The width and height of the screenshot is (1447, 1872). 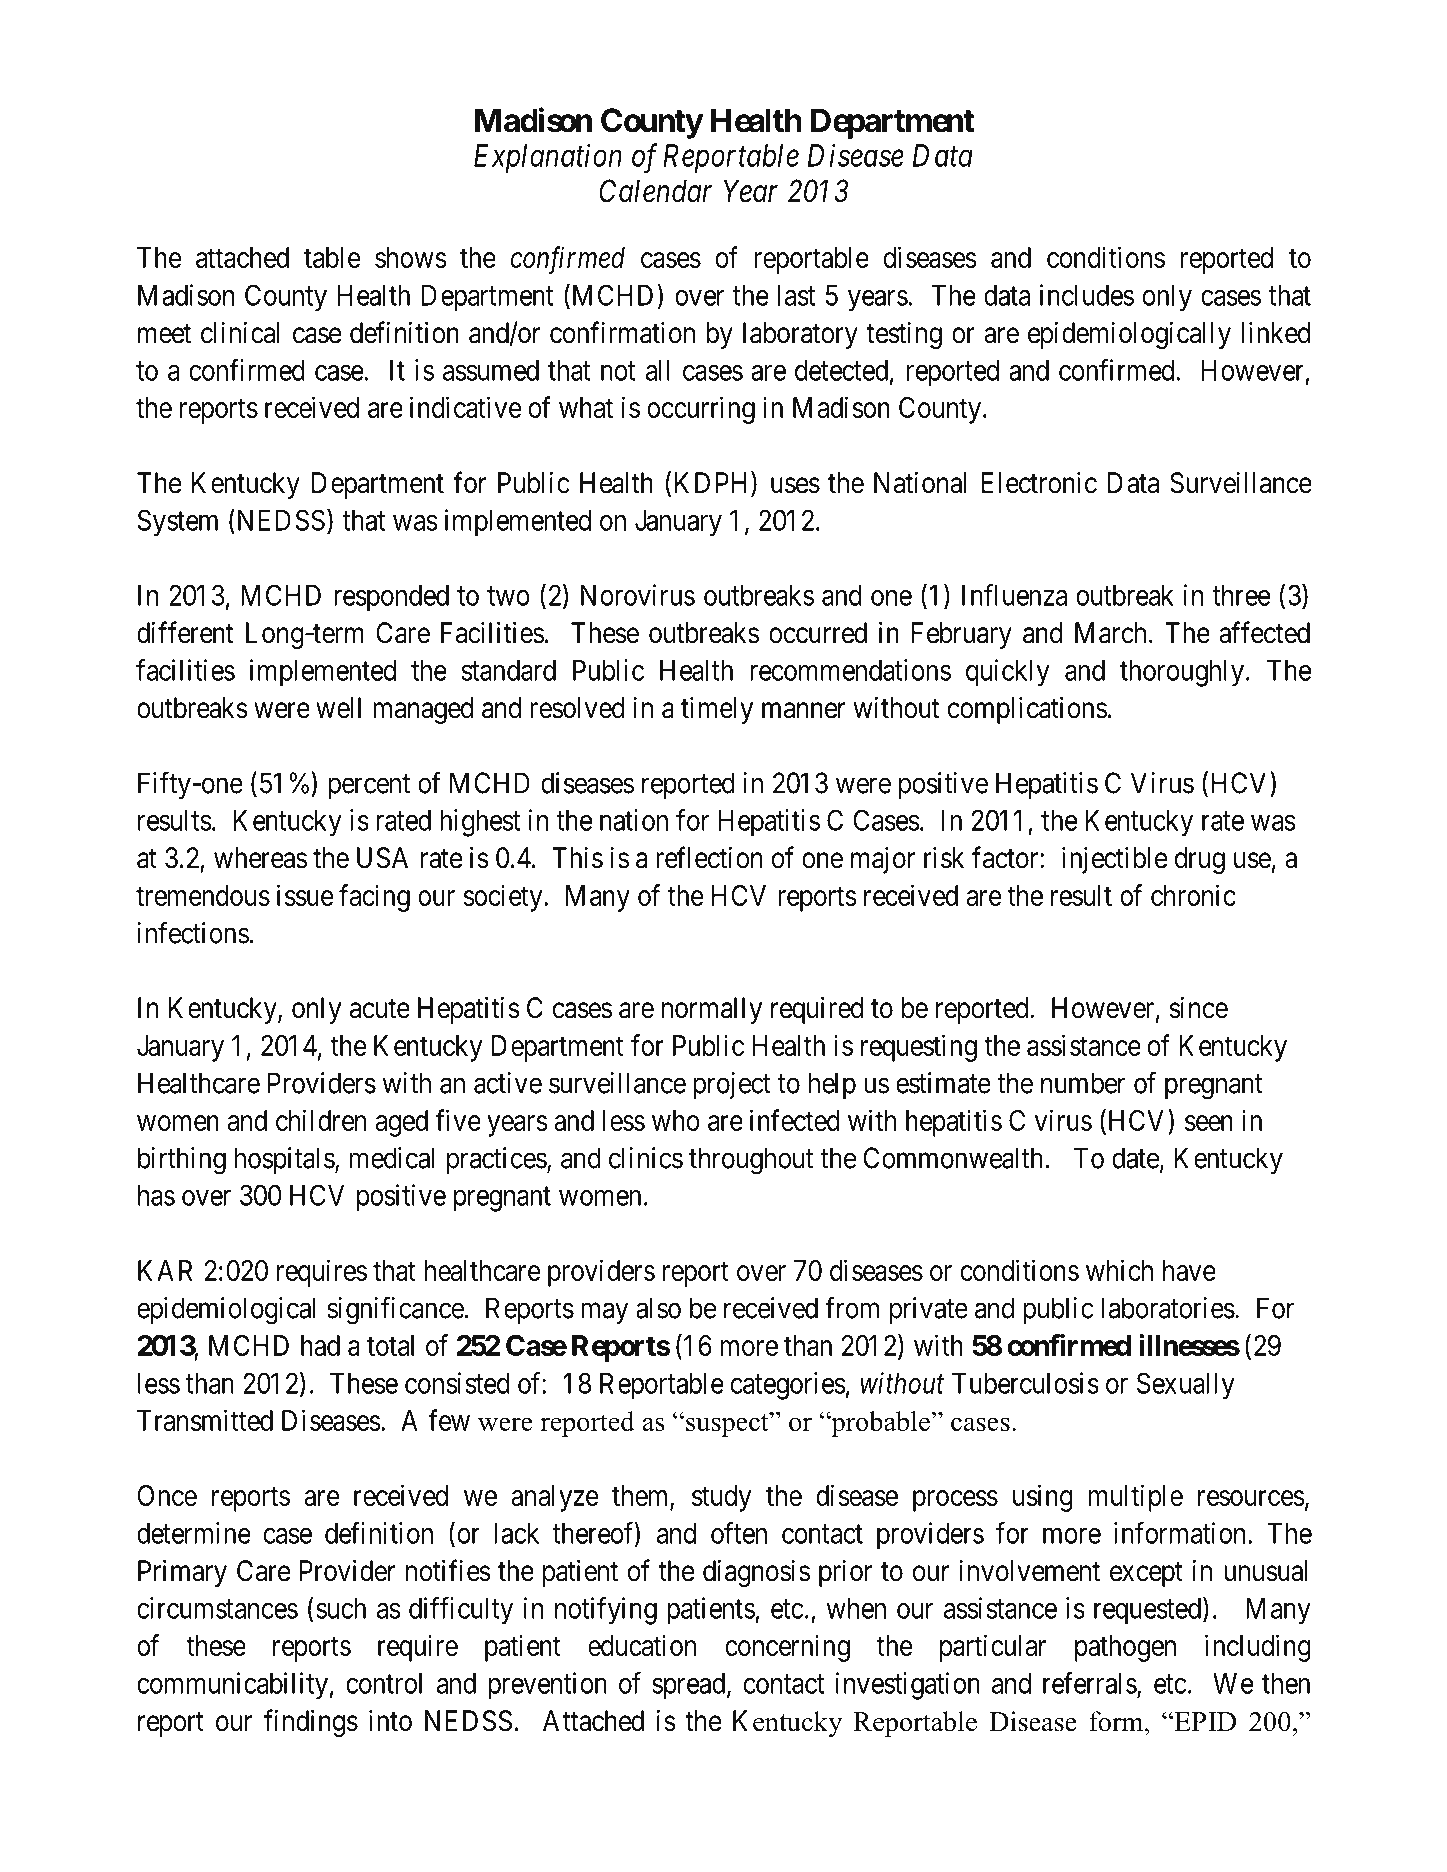 What do you see at coordinates (676, 1120) in the screenshot?
I see `who` at bounding box center [676, 1120].
